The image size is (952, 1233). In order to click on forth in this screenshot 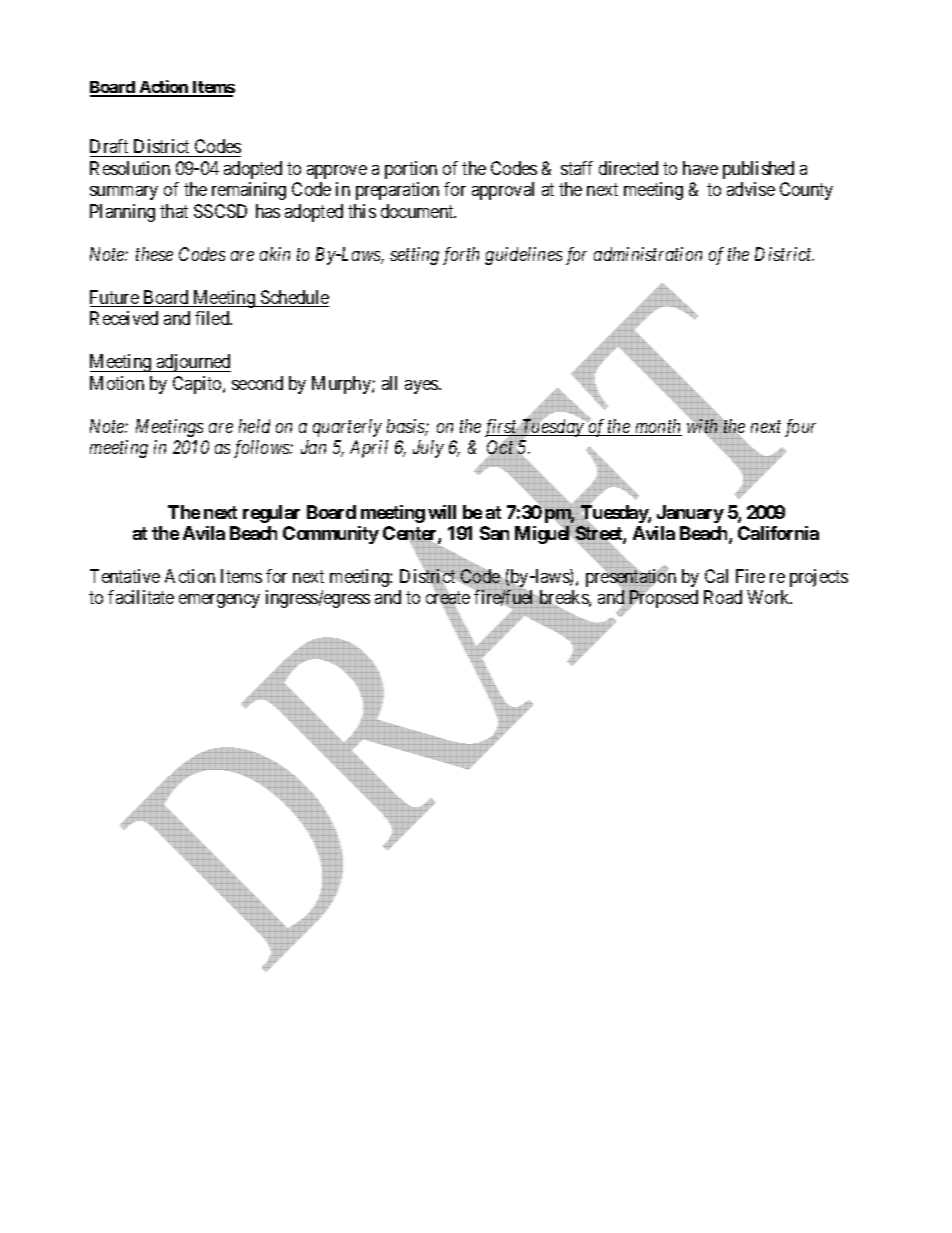, I will do `click(461, 256)`.
